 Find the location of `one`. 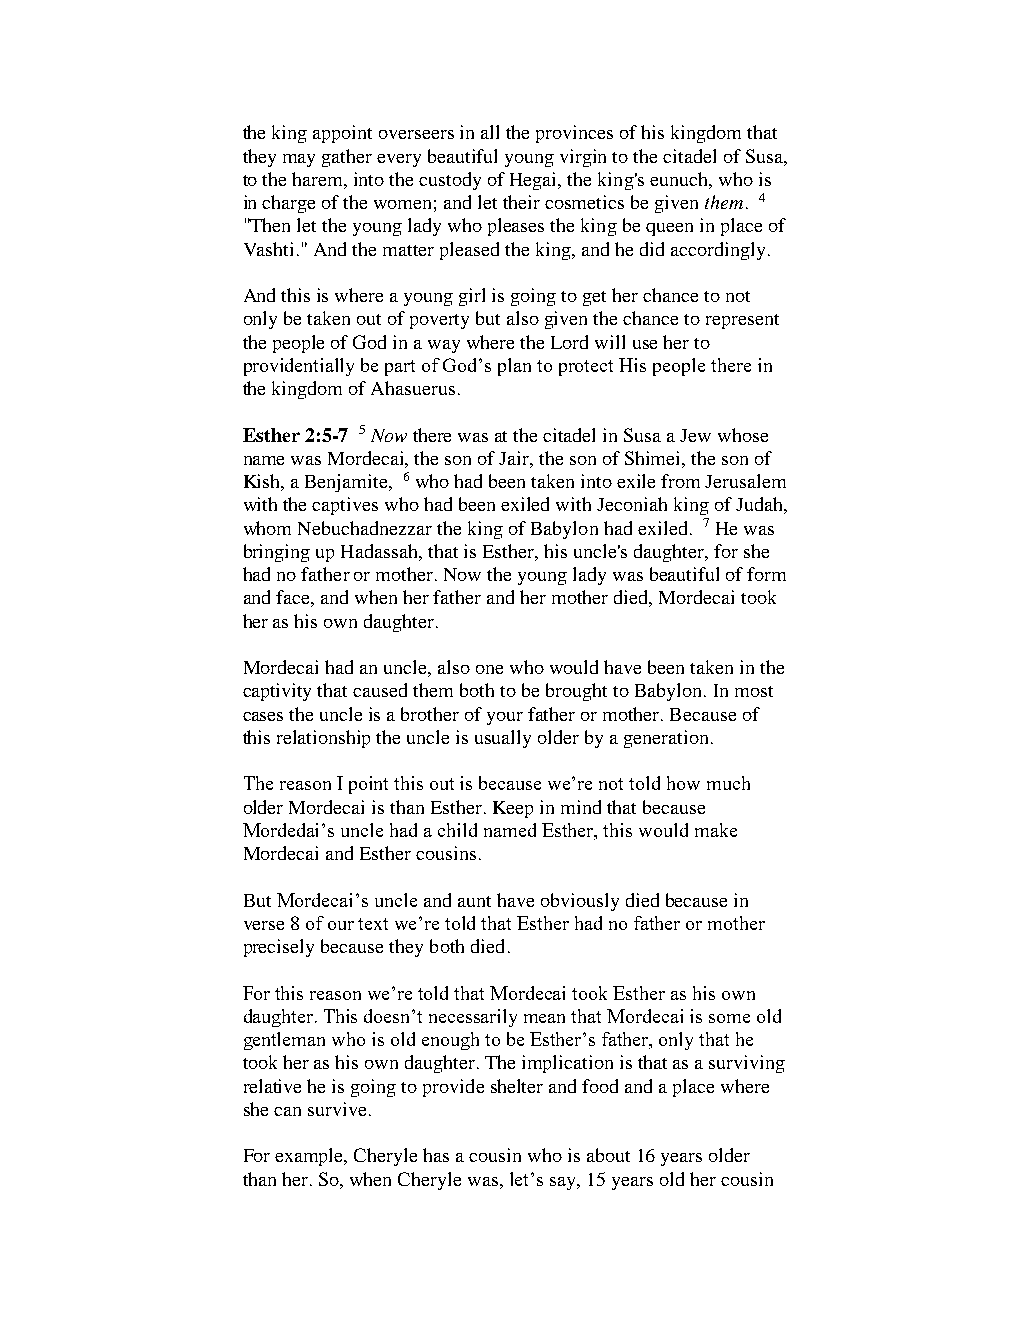

one is located at coordinates (489, 669).
